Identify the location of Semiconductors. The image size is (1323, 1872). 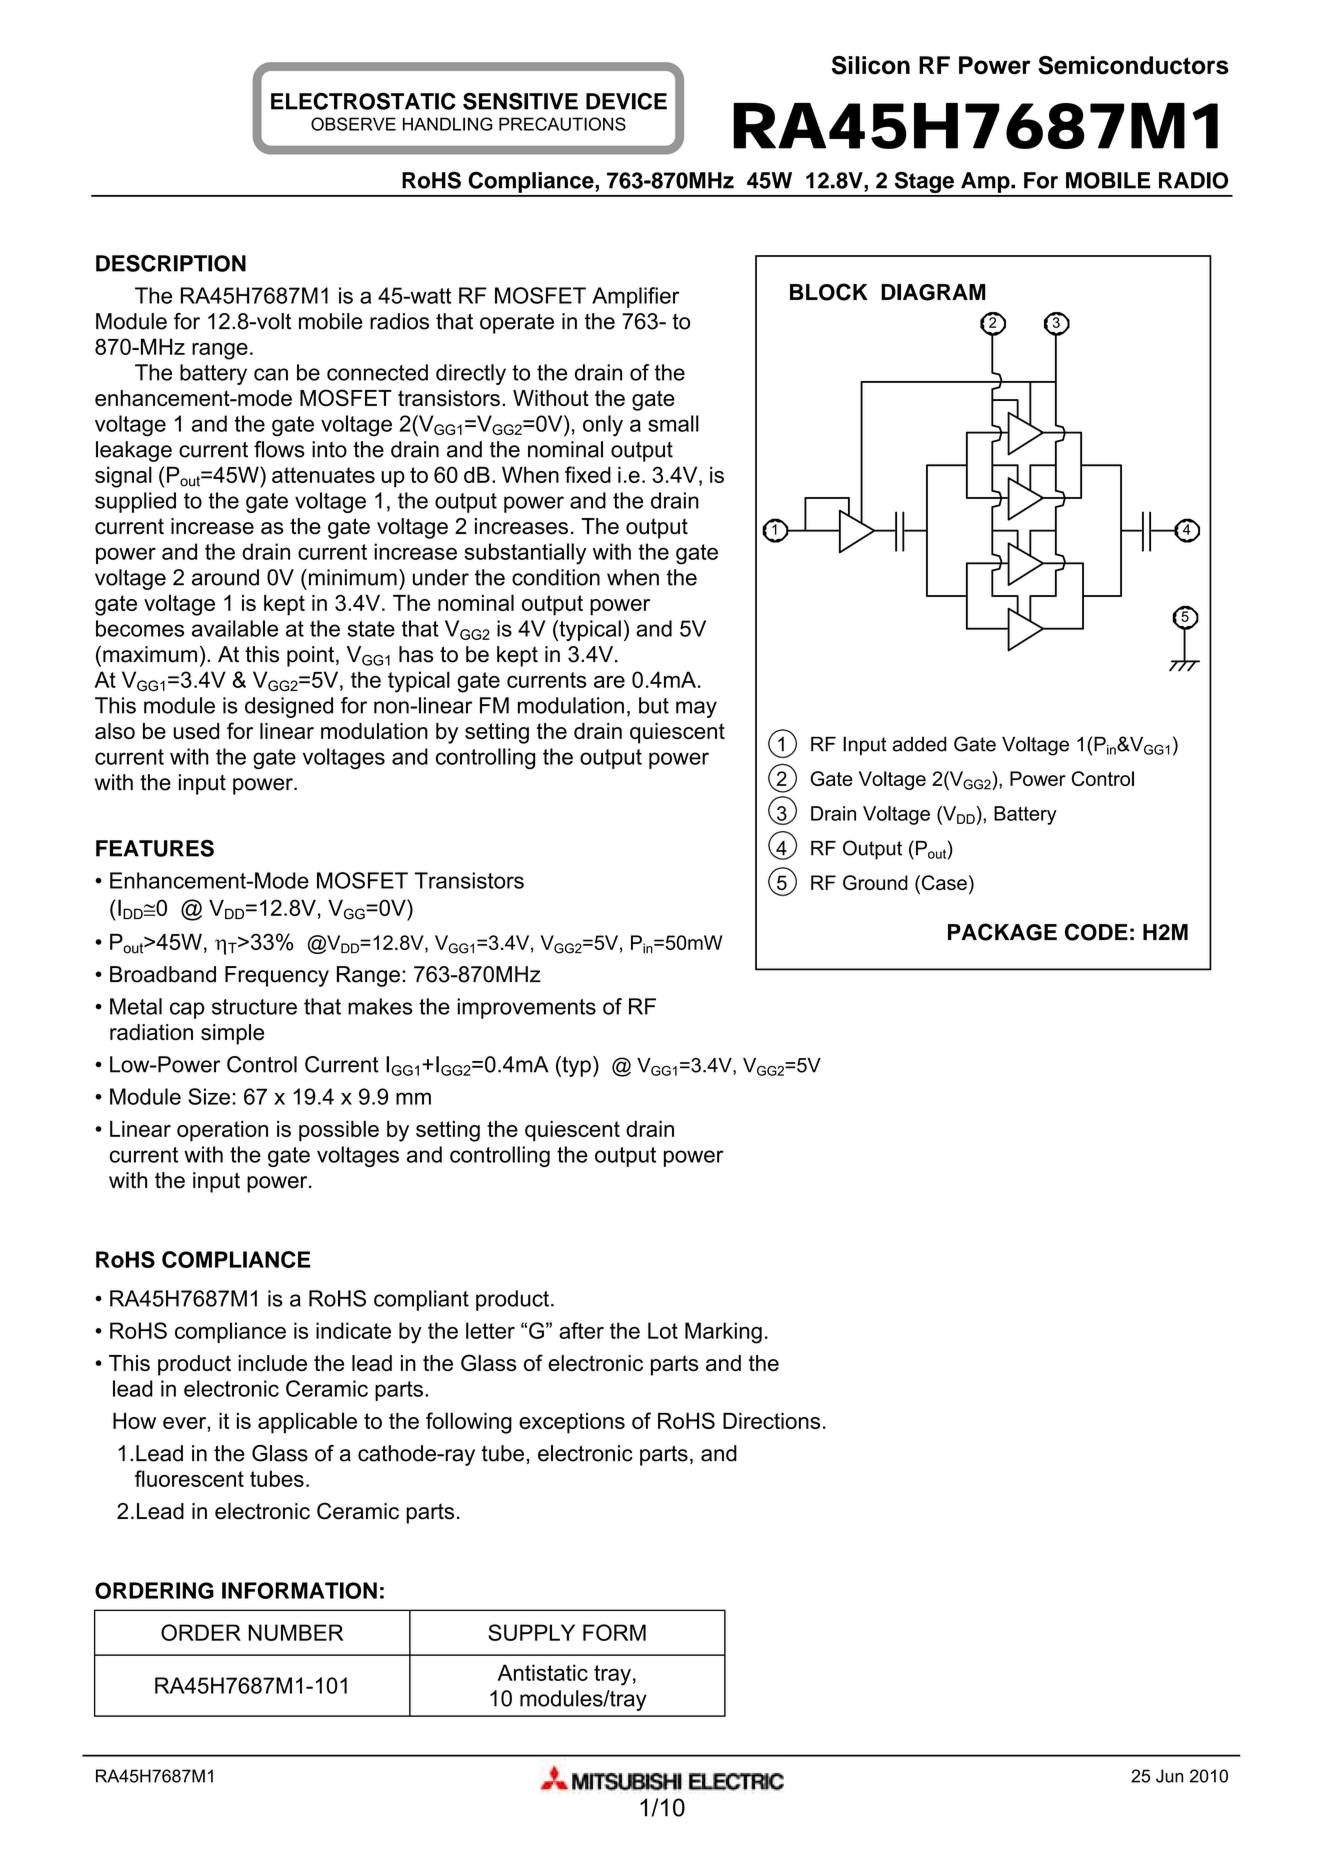
(1133, 65).
